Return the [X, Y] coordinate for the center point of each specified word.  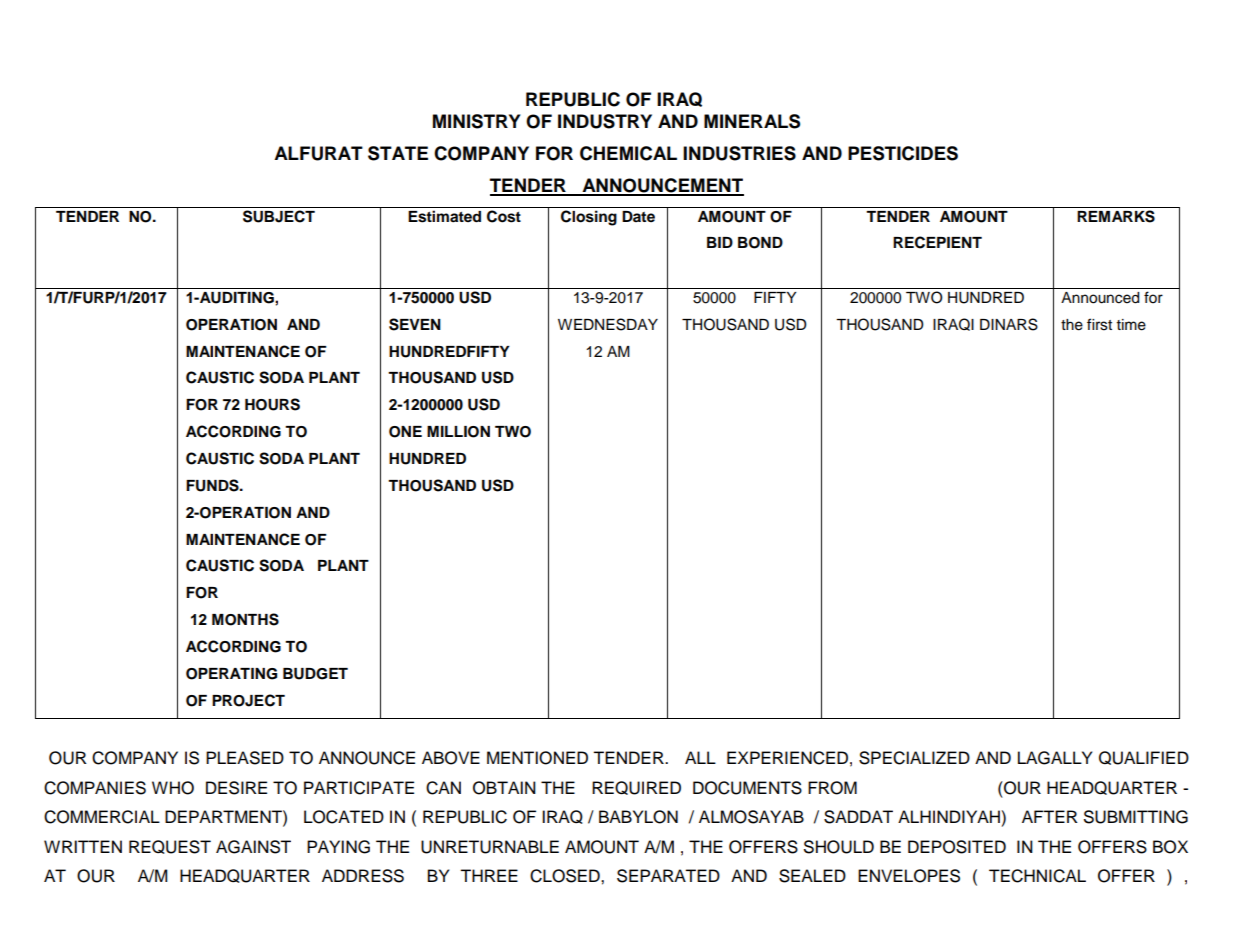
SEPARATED [668, 876]
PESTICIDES [903, 153]
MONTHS [245, 619]
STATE [398, 153]
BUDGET [315, 674]
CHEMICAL [628, 153]
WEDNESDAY [608, 324]
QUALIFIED [1144, 758]
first [1099, 324]
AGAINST [253, 847]
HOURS [272, 404]
